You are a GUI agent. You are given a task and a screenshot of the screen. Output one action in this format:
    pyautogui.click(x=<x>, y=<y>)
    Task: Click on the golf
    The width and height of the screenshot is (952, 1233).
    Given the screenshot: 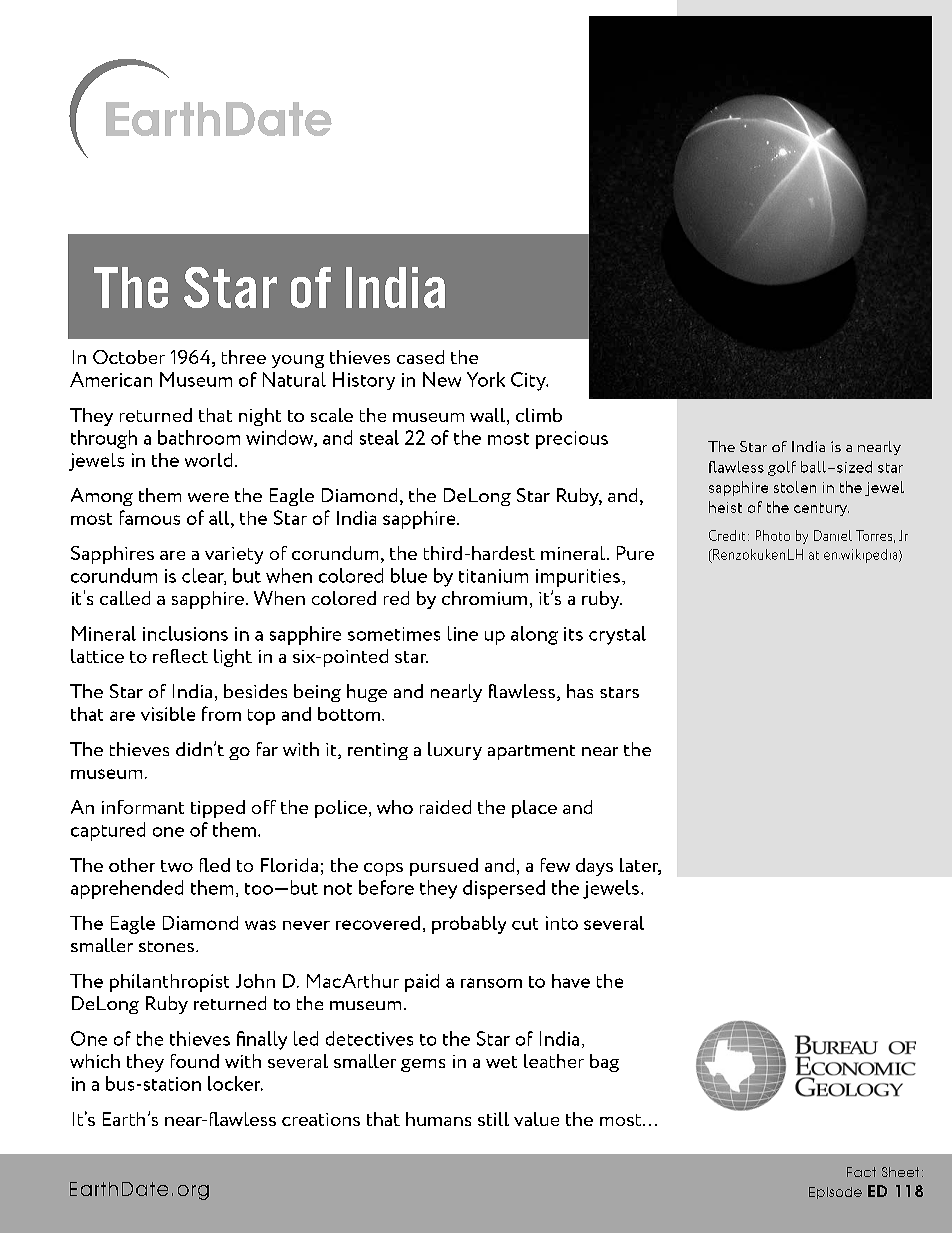 What is the action you would take?
    pyautogui.click(x=782, y=468)
